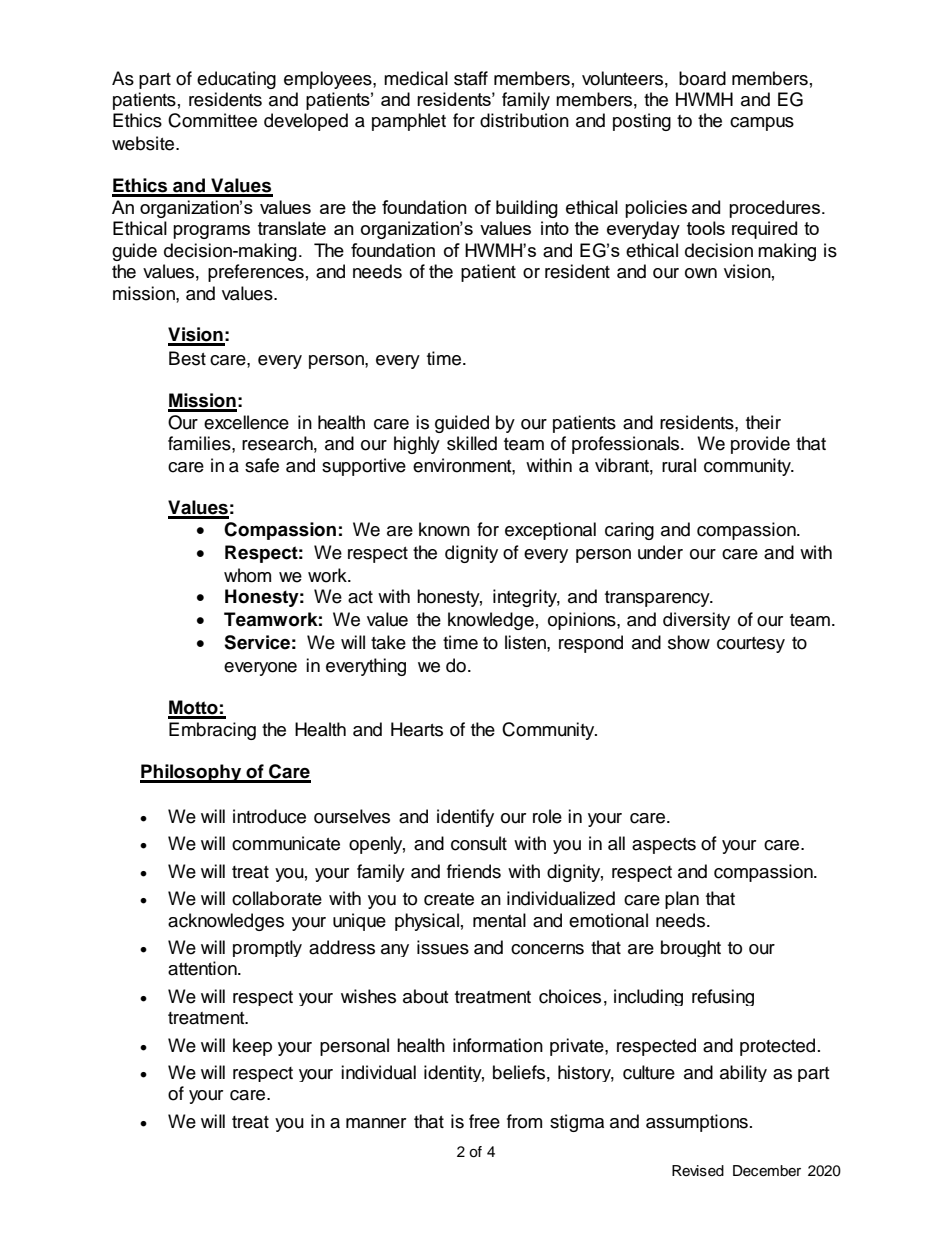 The image size is (952, 1233). I want to click on skilled, so click(472, 443).
